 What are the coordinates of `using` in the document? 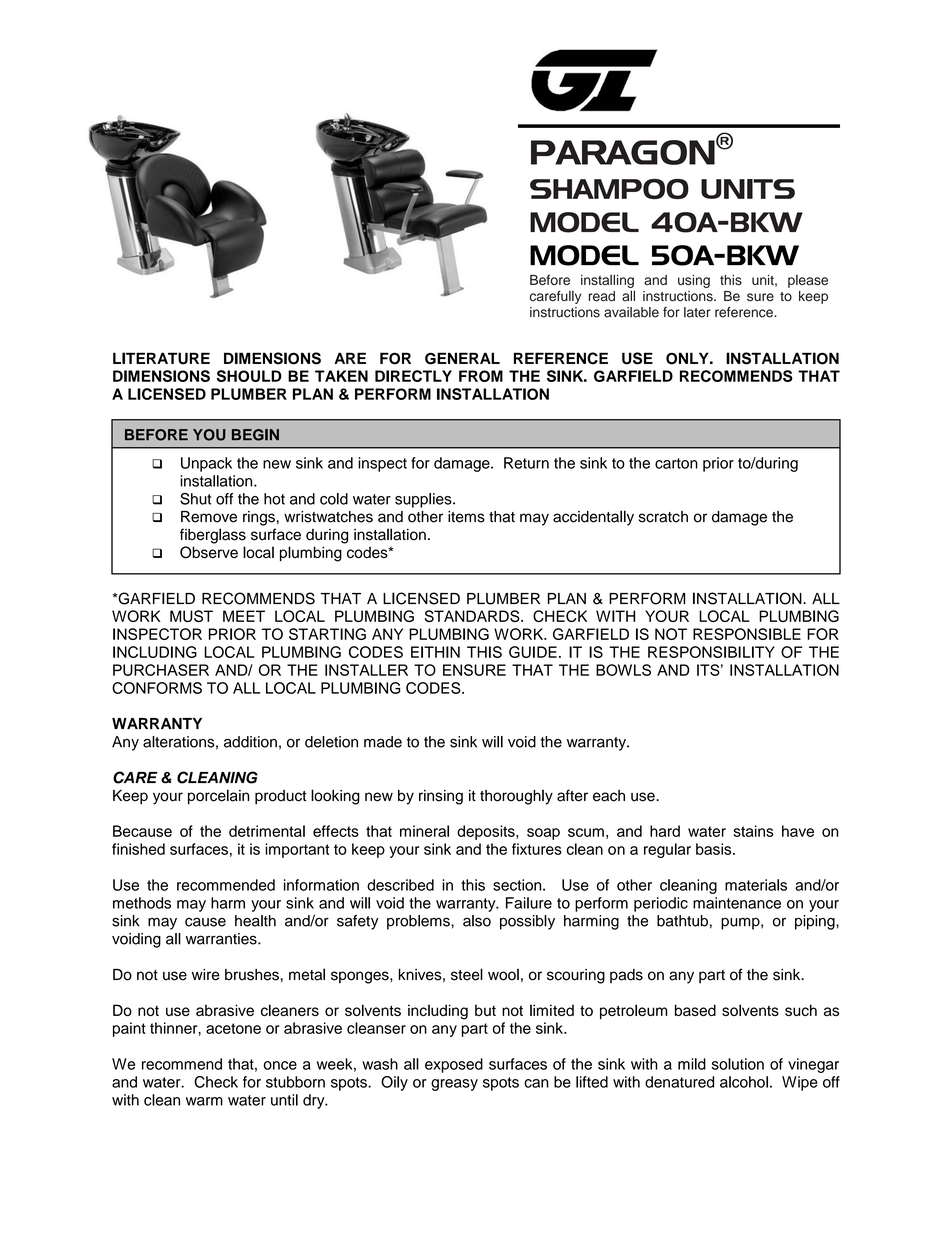 It's located at (694, 281).
